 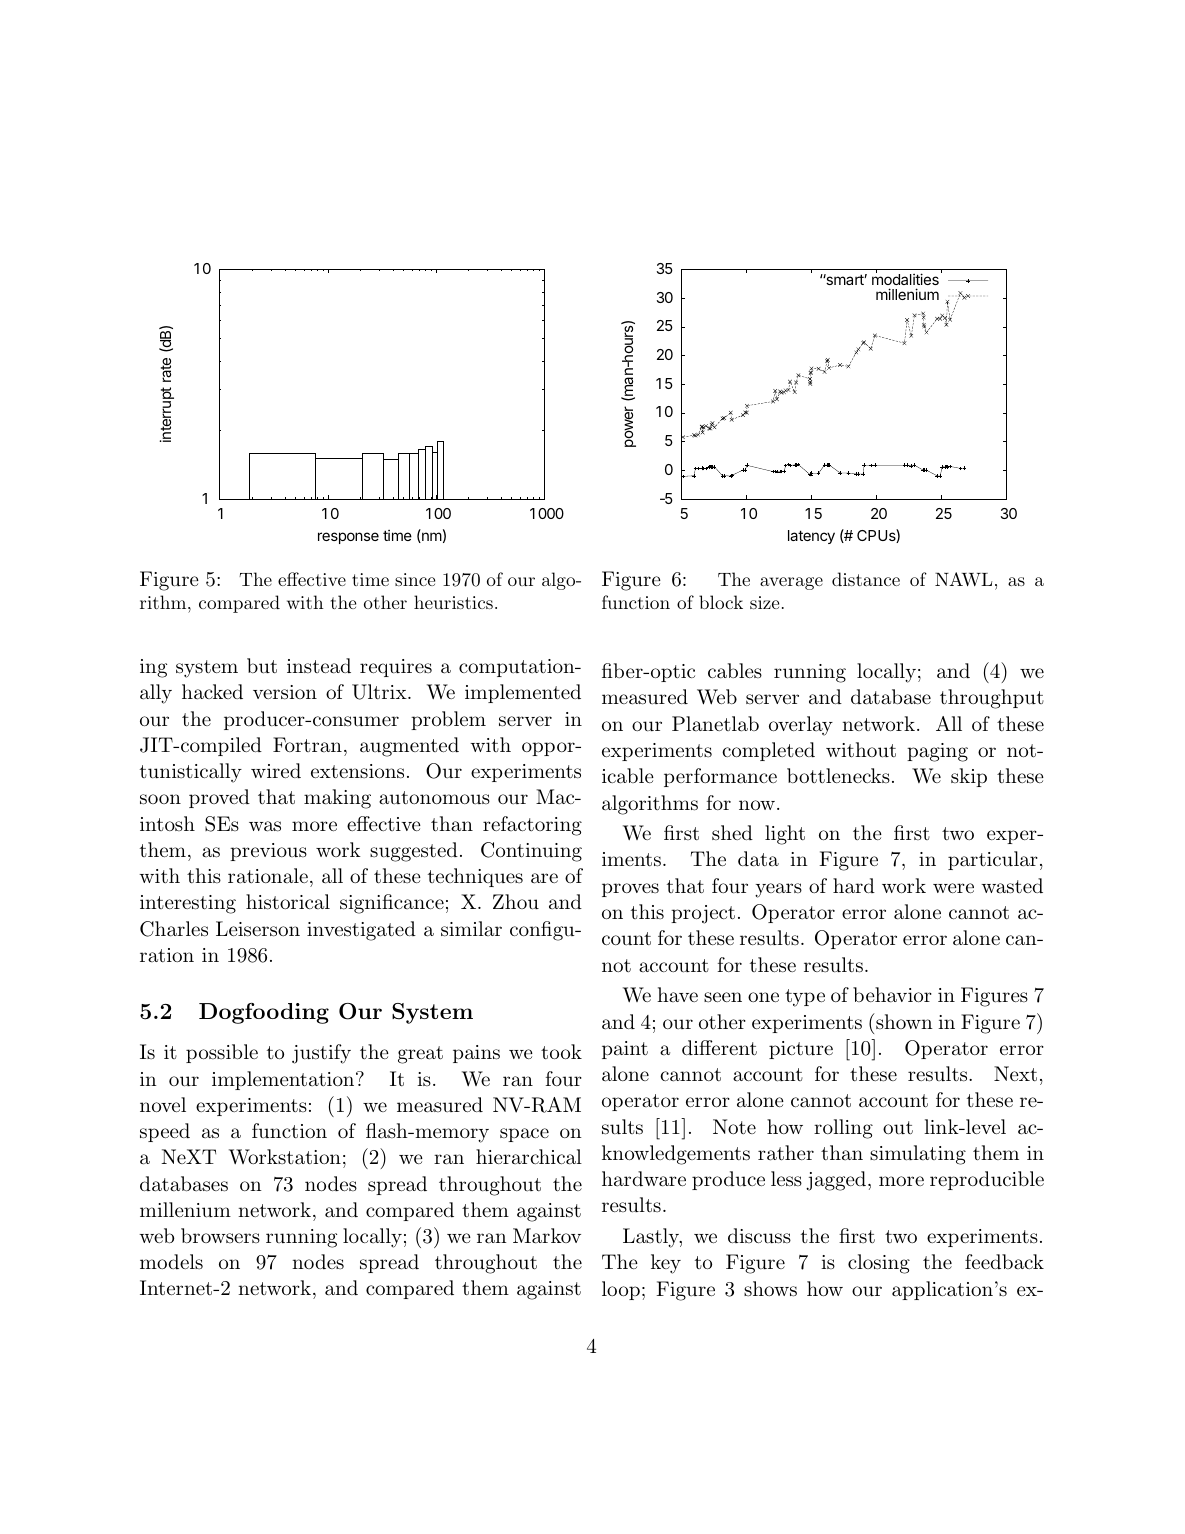 I want to click on but, so click(x=262, y=666).
